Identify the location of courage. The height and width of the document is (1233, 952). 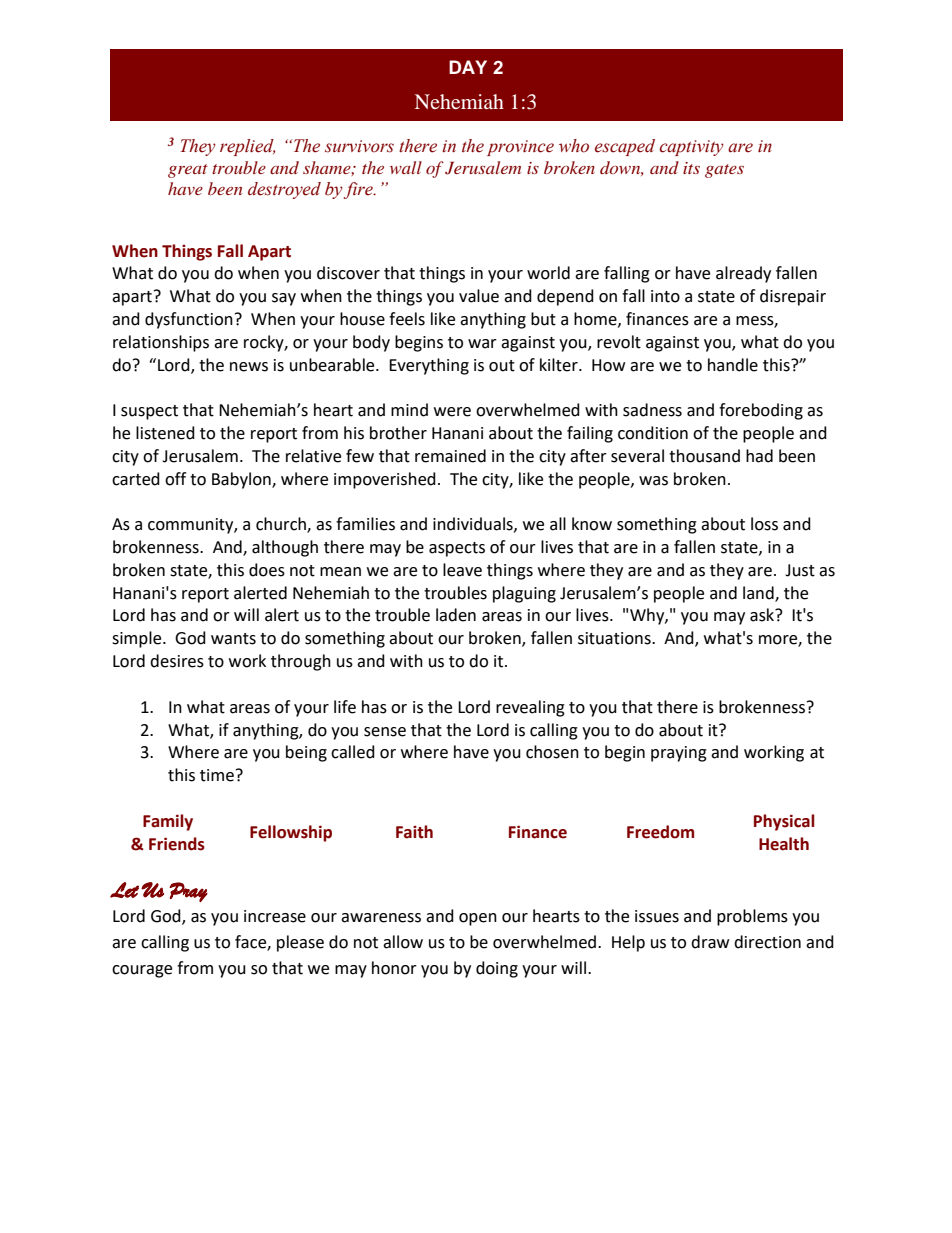
(142, 971).
